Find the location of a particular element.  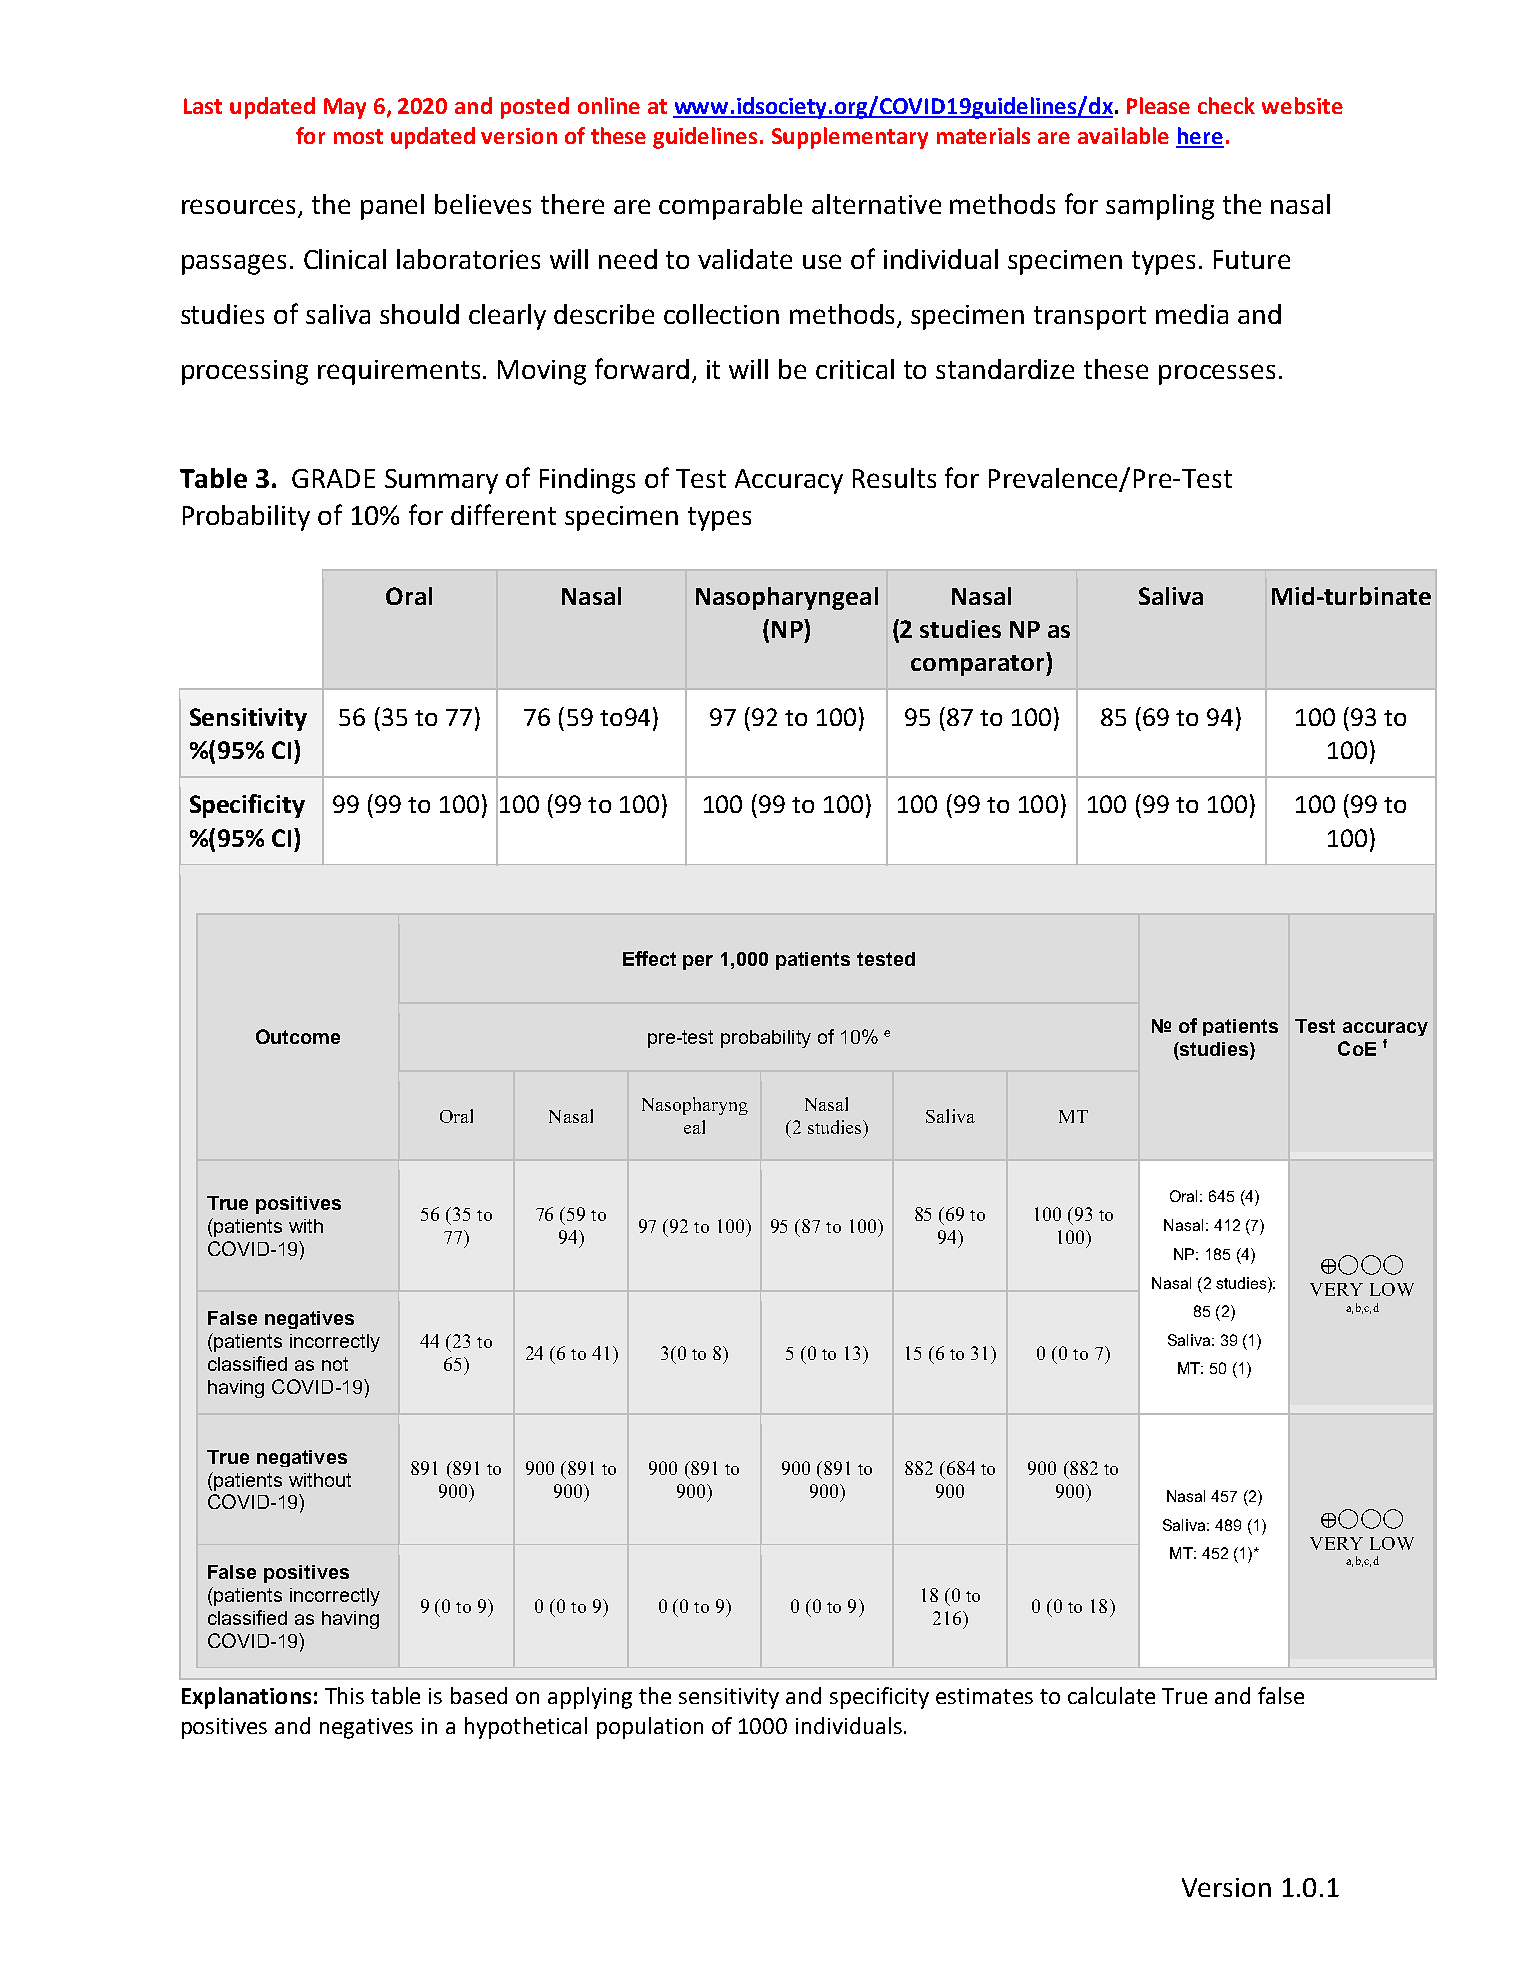

per is located at coordinates (698, 962).
